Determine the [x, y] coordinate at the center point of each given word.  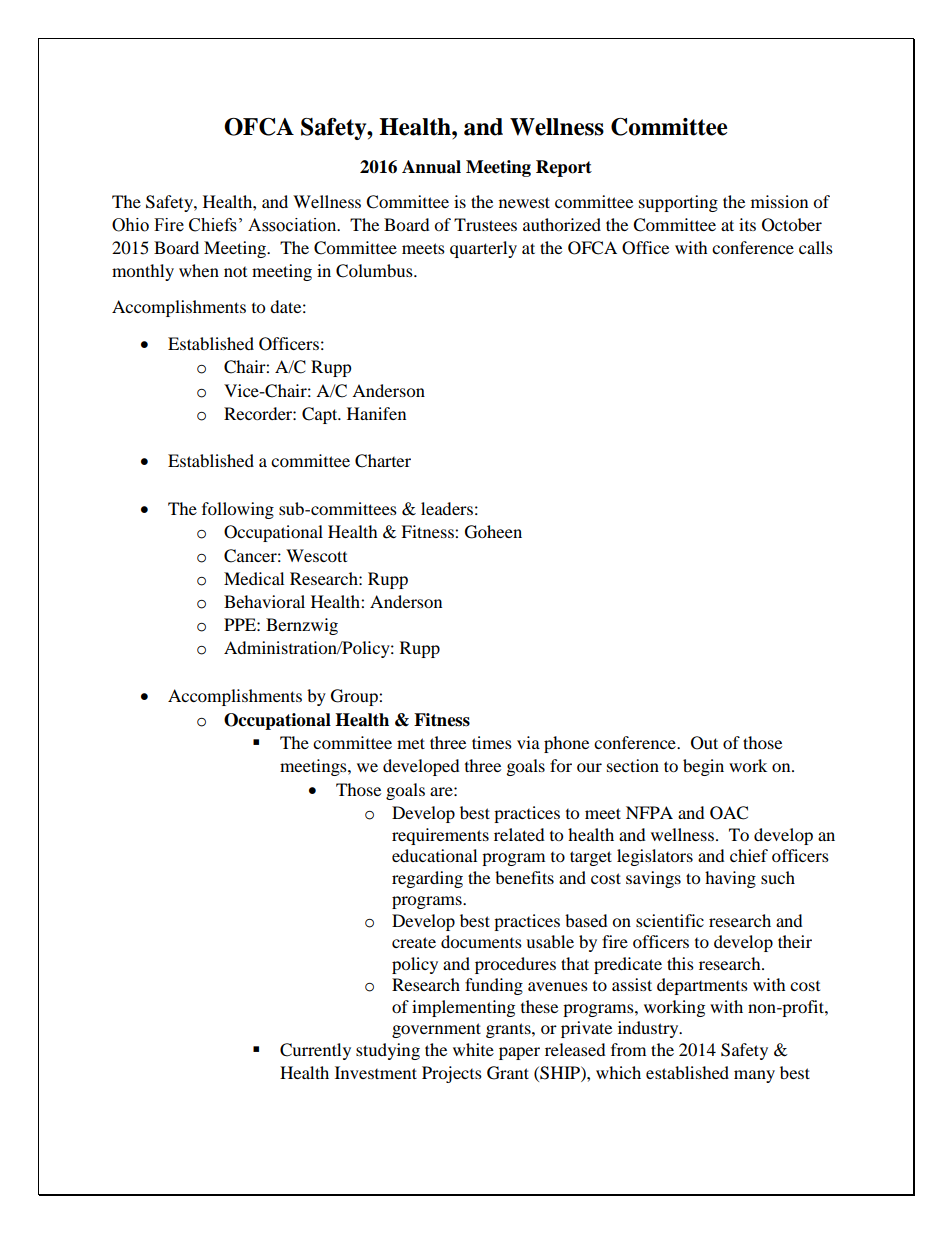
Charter [383, 461]
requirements [440, 836]
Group [355, 697]
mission [779, 201]
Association [293, 225]
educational [434, 855]
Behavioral [264, 601]
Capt [321, 415]
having [730, 879]
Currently [315, 1051]
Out [704, 743]
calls [816, 247]
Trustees [485, 224]
